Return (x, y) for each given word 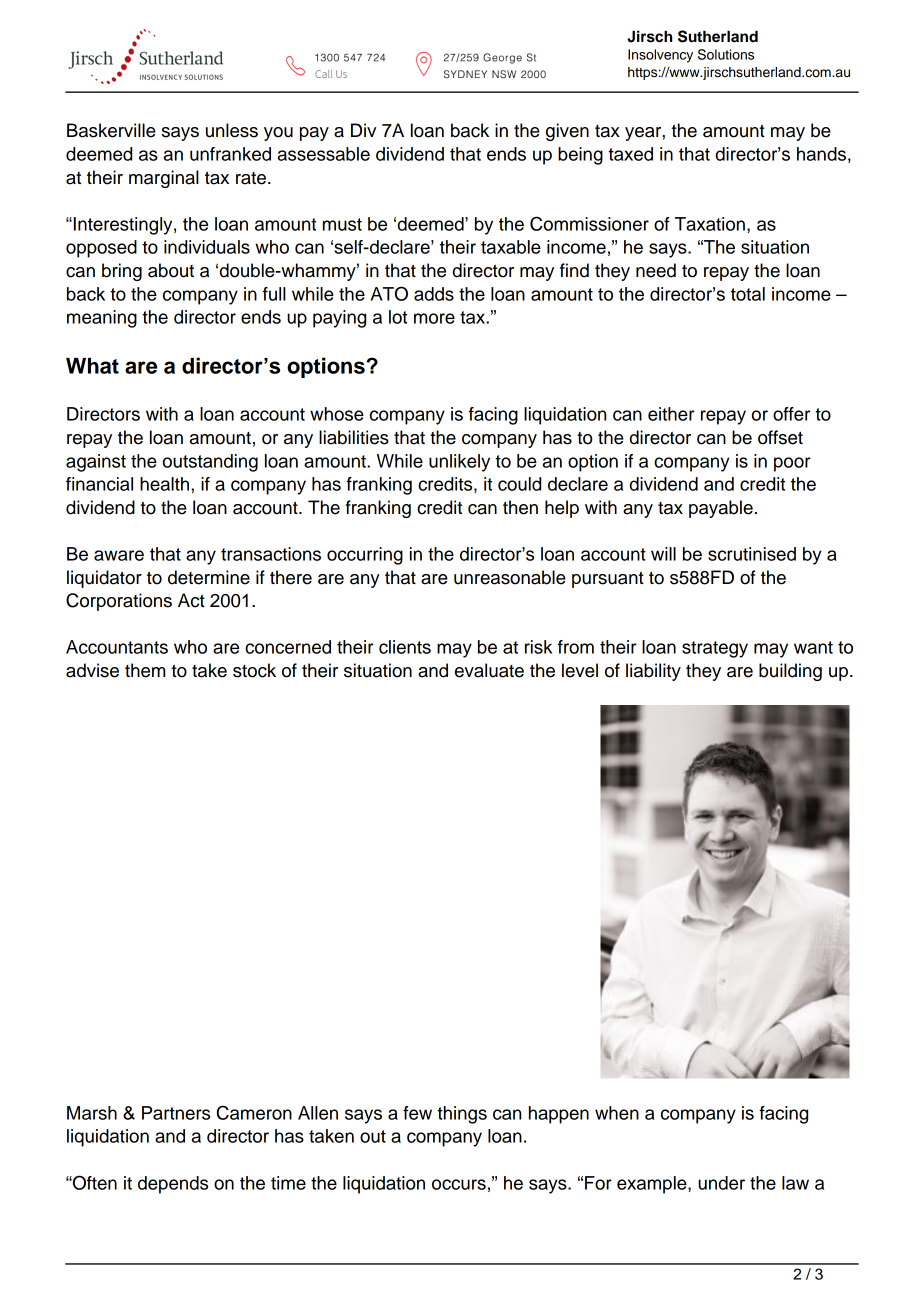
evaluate (489, 670)
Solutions (726, 54)
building (790, 672)
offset (780, 437)
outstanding (210, 463)
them (145, 670)
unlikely (459, 463)
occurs (459, 1184)
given (567, 132)
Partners (176, 1113)
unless (232, 130)
